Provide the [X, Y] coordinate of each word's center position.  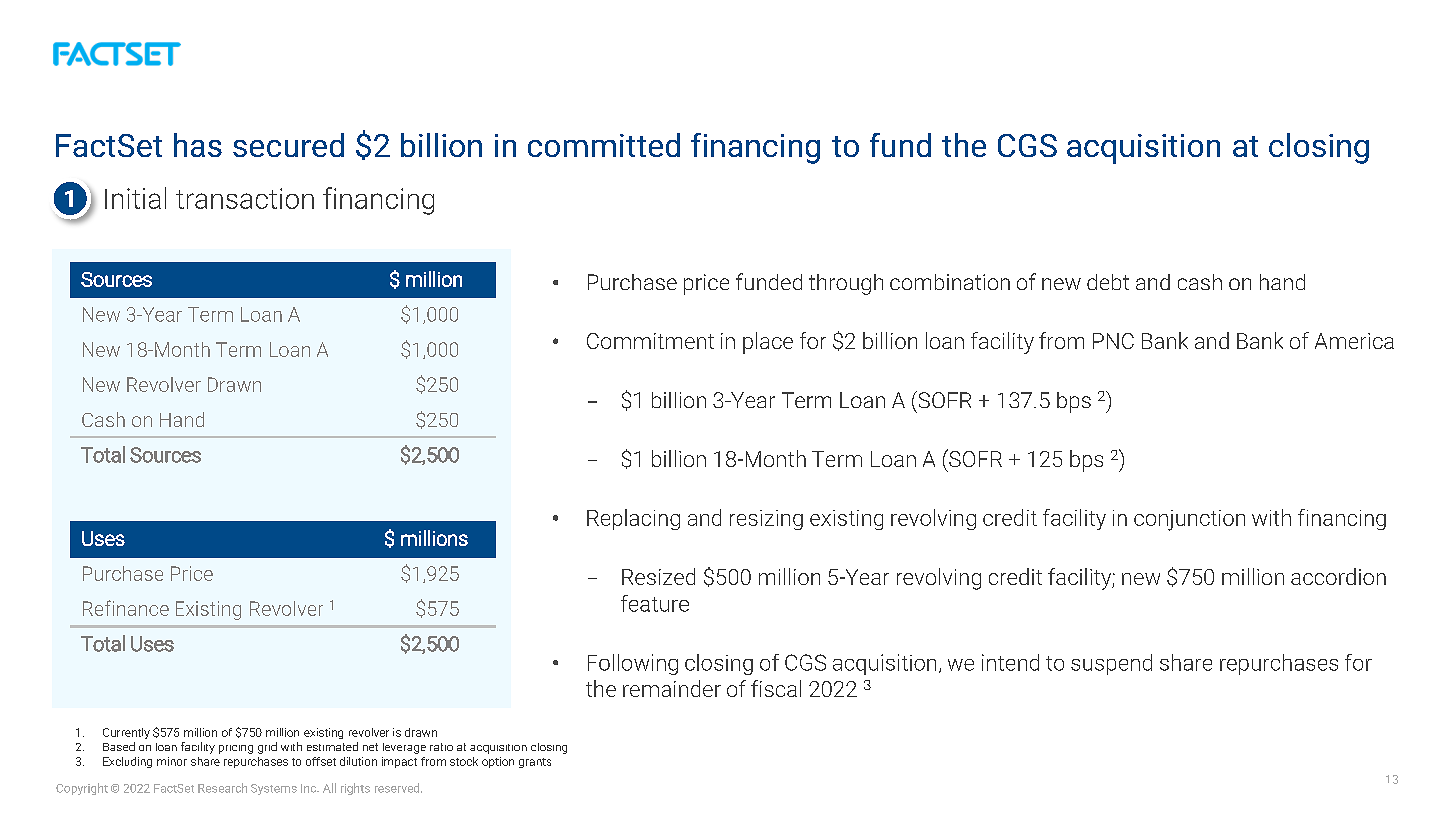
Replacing [633, 519]
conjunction [1189, 520]
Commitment [650, 341]
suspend [1111, 664]
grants [535, 763]
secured [288, 145]
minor [172, 761]
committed [604, 145]
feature [655, 603]
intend [1010, 662]
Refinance [126, 608]
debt [1108, 282]
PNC [1113, 341]
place [768, 343]
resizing [766, 520]
